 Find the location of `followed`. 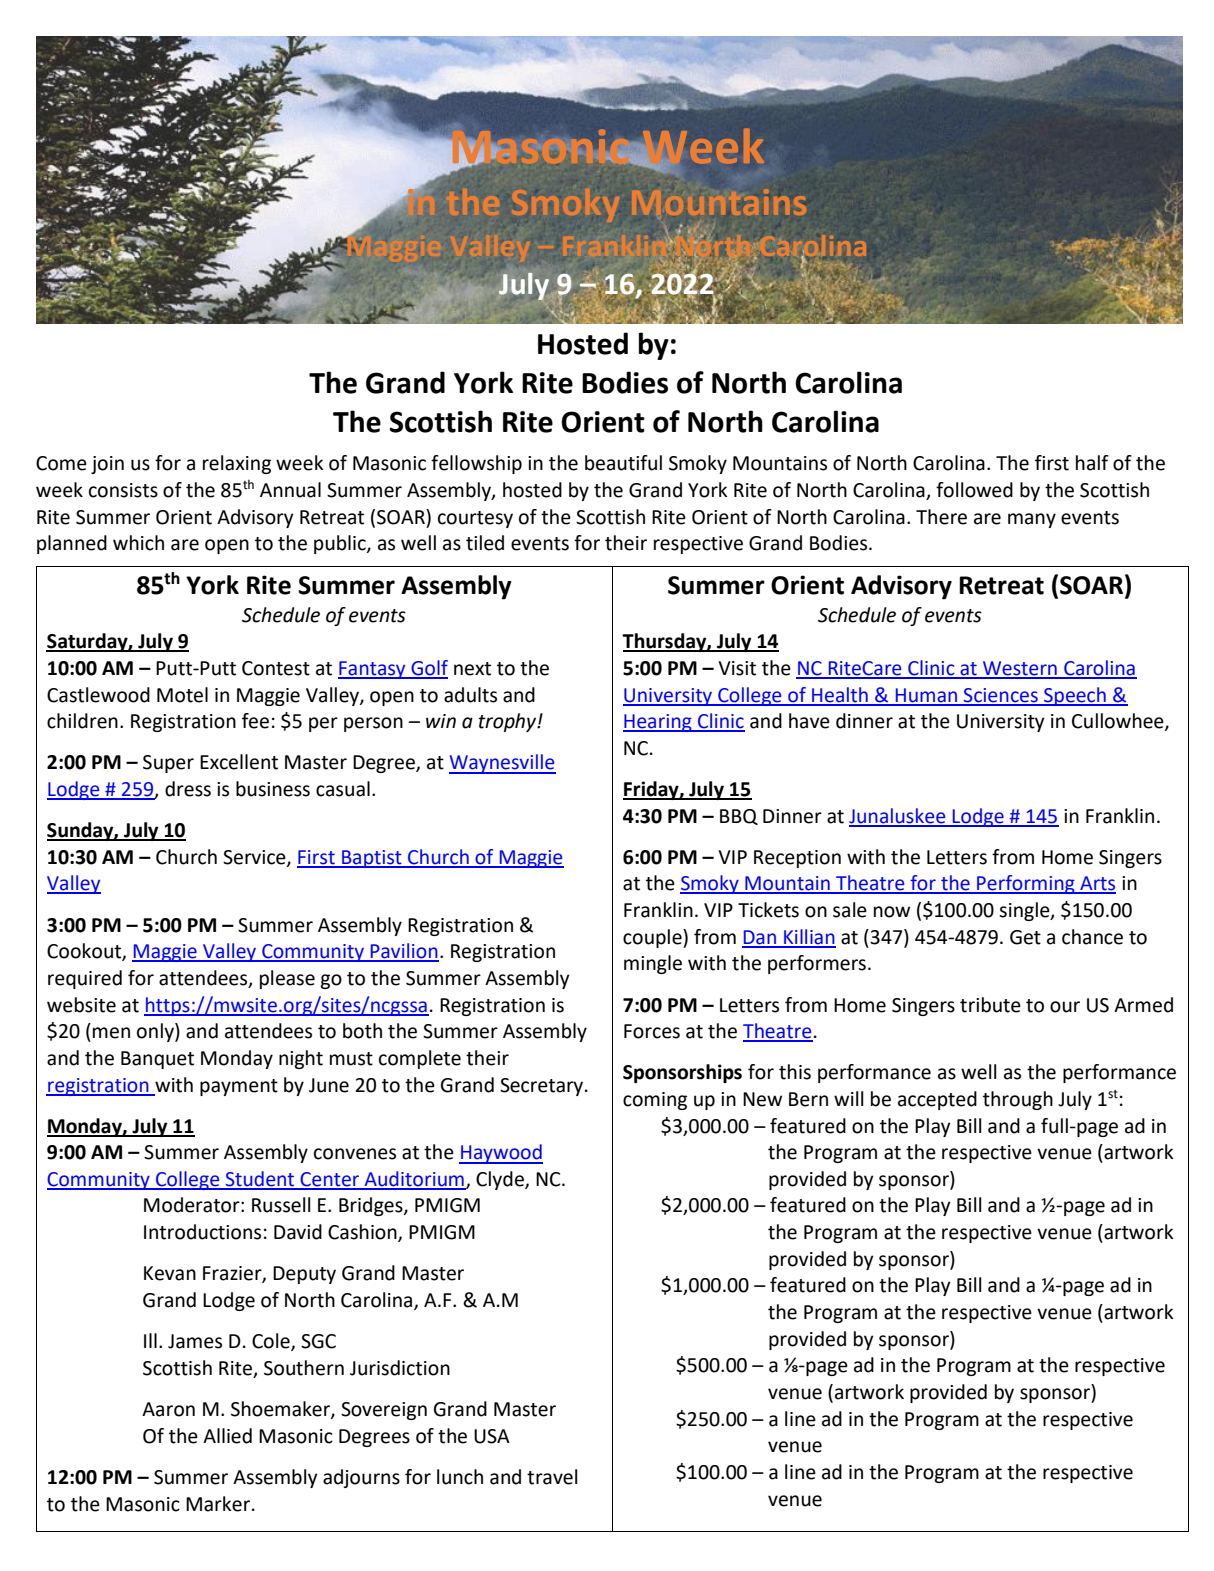

followed is located at coordinates (974, 490).
